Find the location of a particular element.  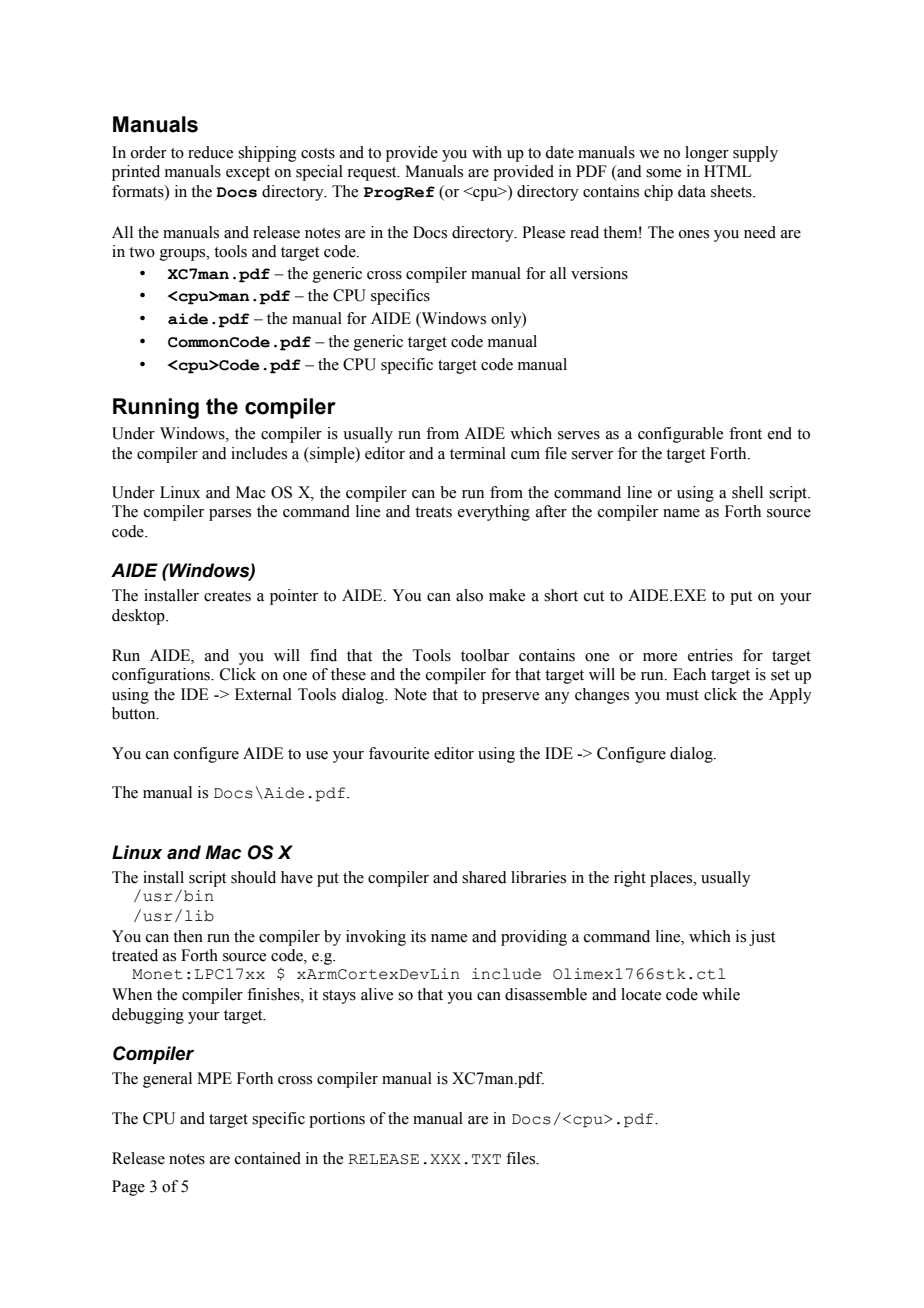

reduce is located at coordinates (210, 152).
